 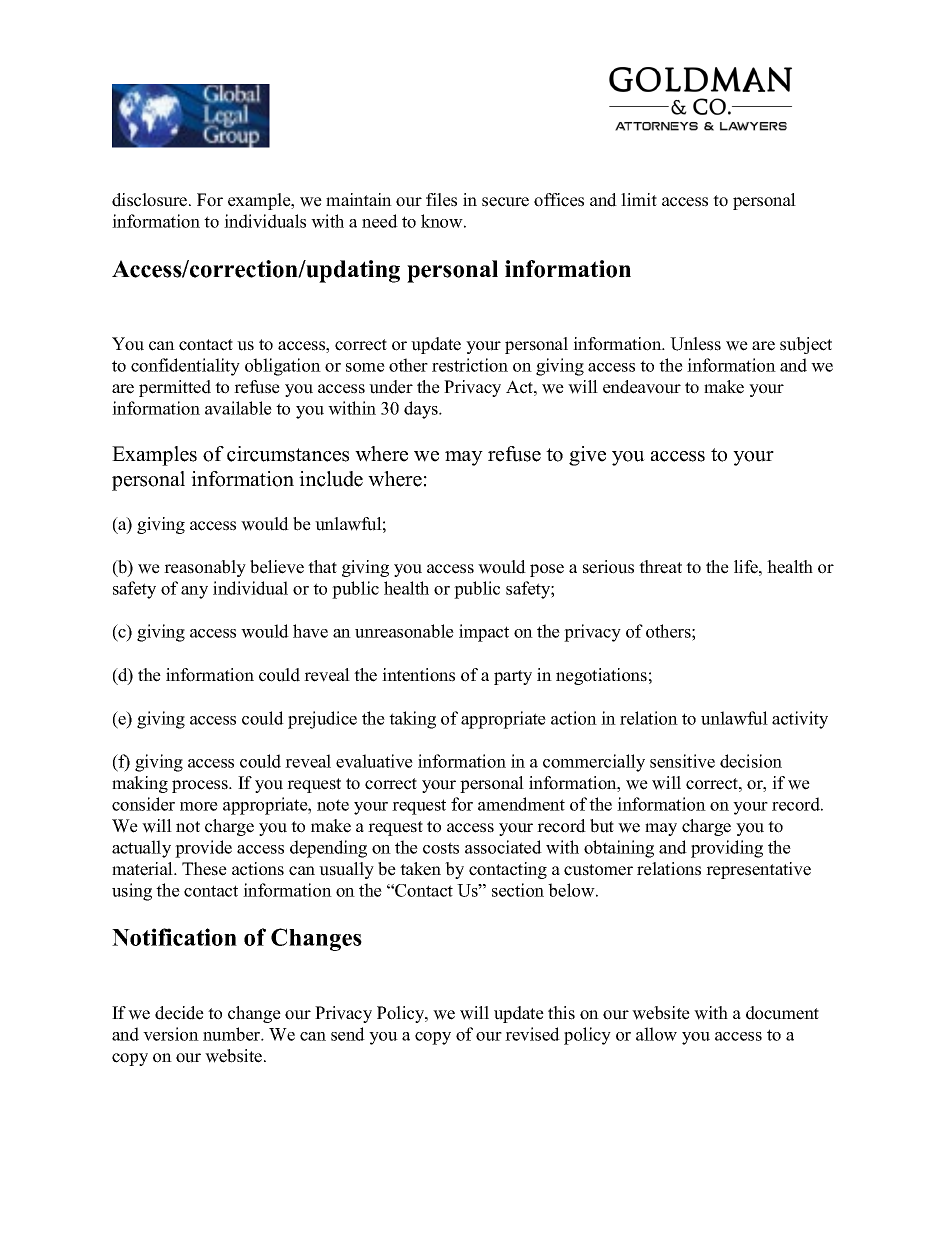 I want to click on prejudice, so click(x=322, y=720).
